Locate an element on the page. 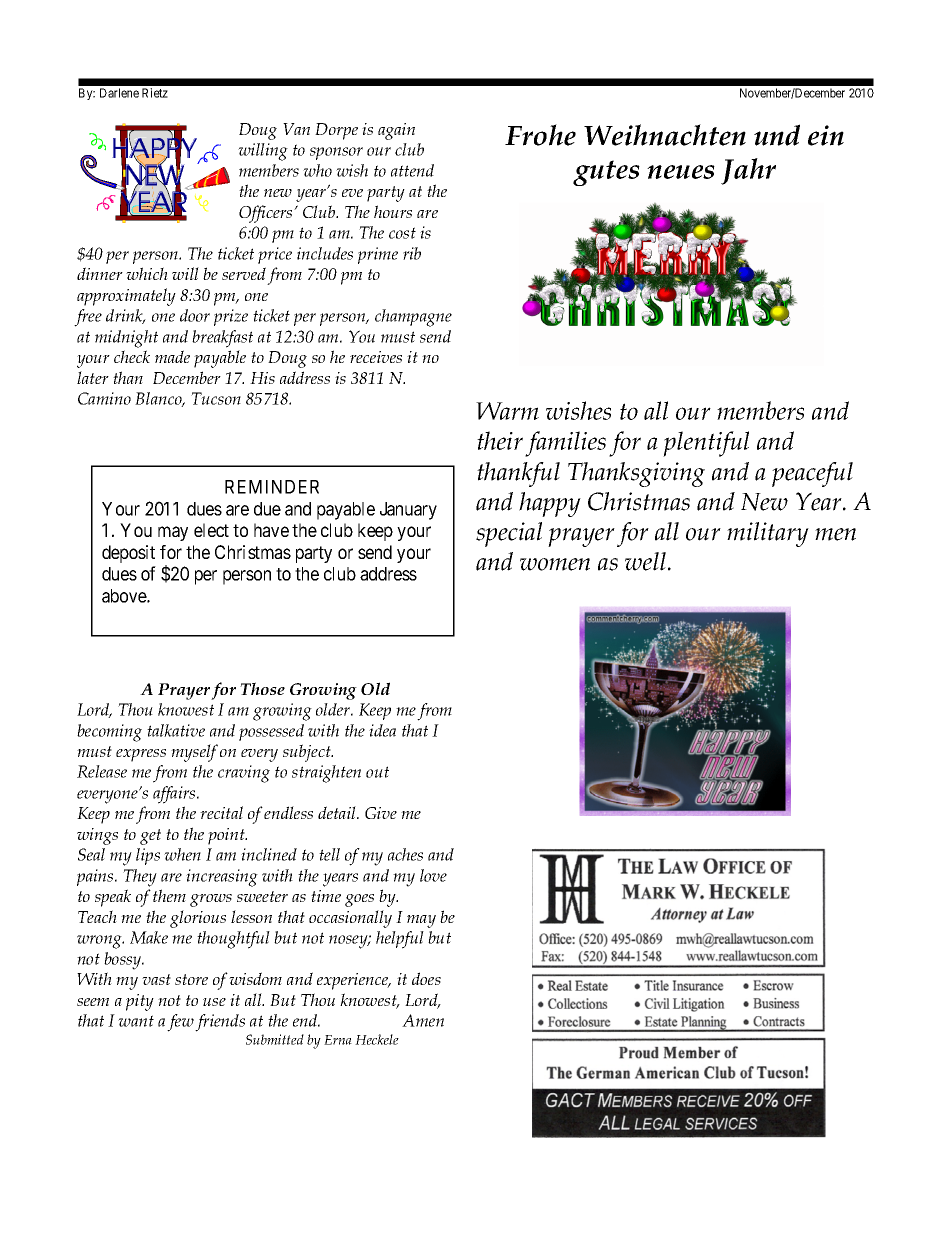  special is located at coordinates (509, 534).
